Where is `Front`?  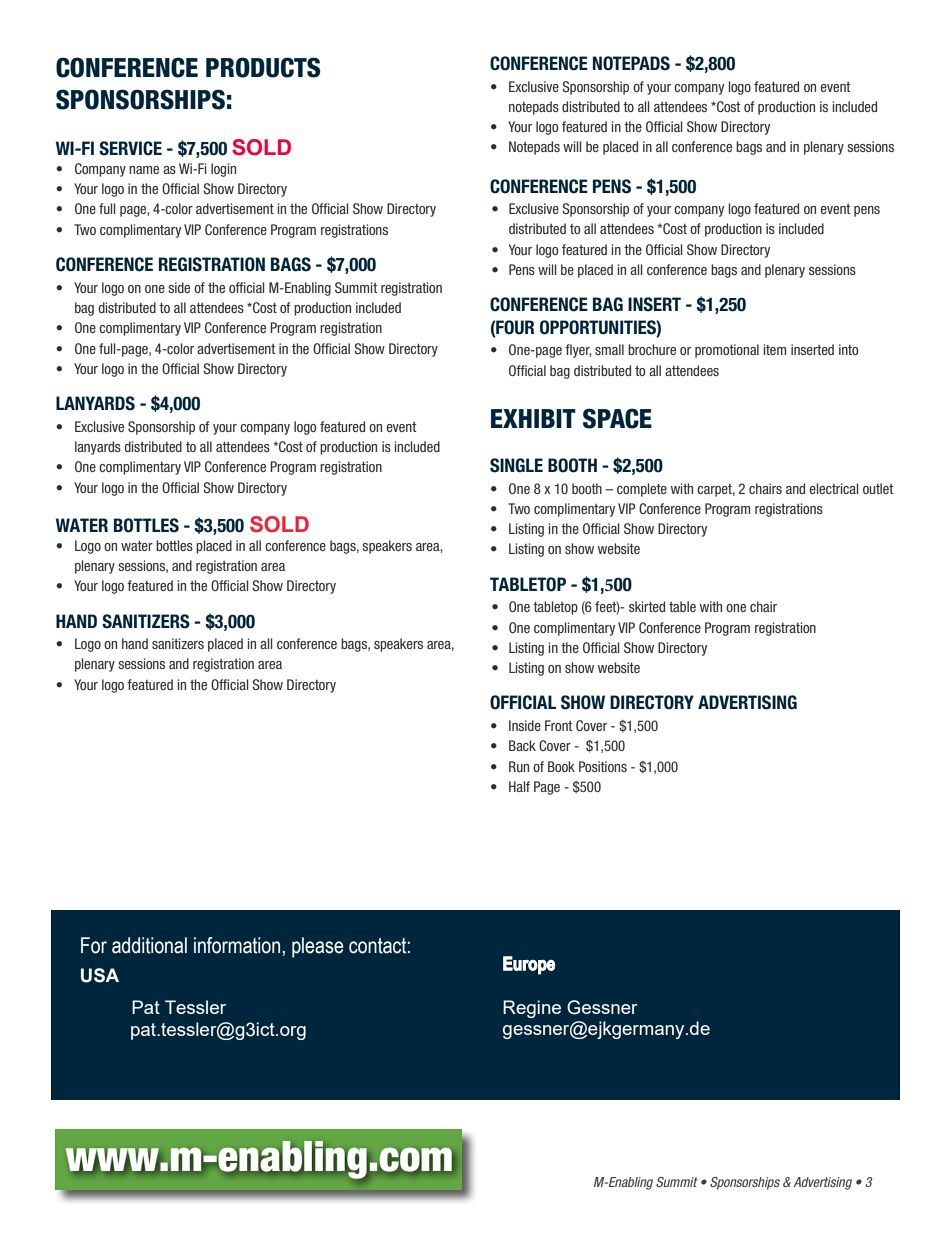 Front is located at coordinates (558, 725).
